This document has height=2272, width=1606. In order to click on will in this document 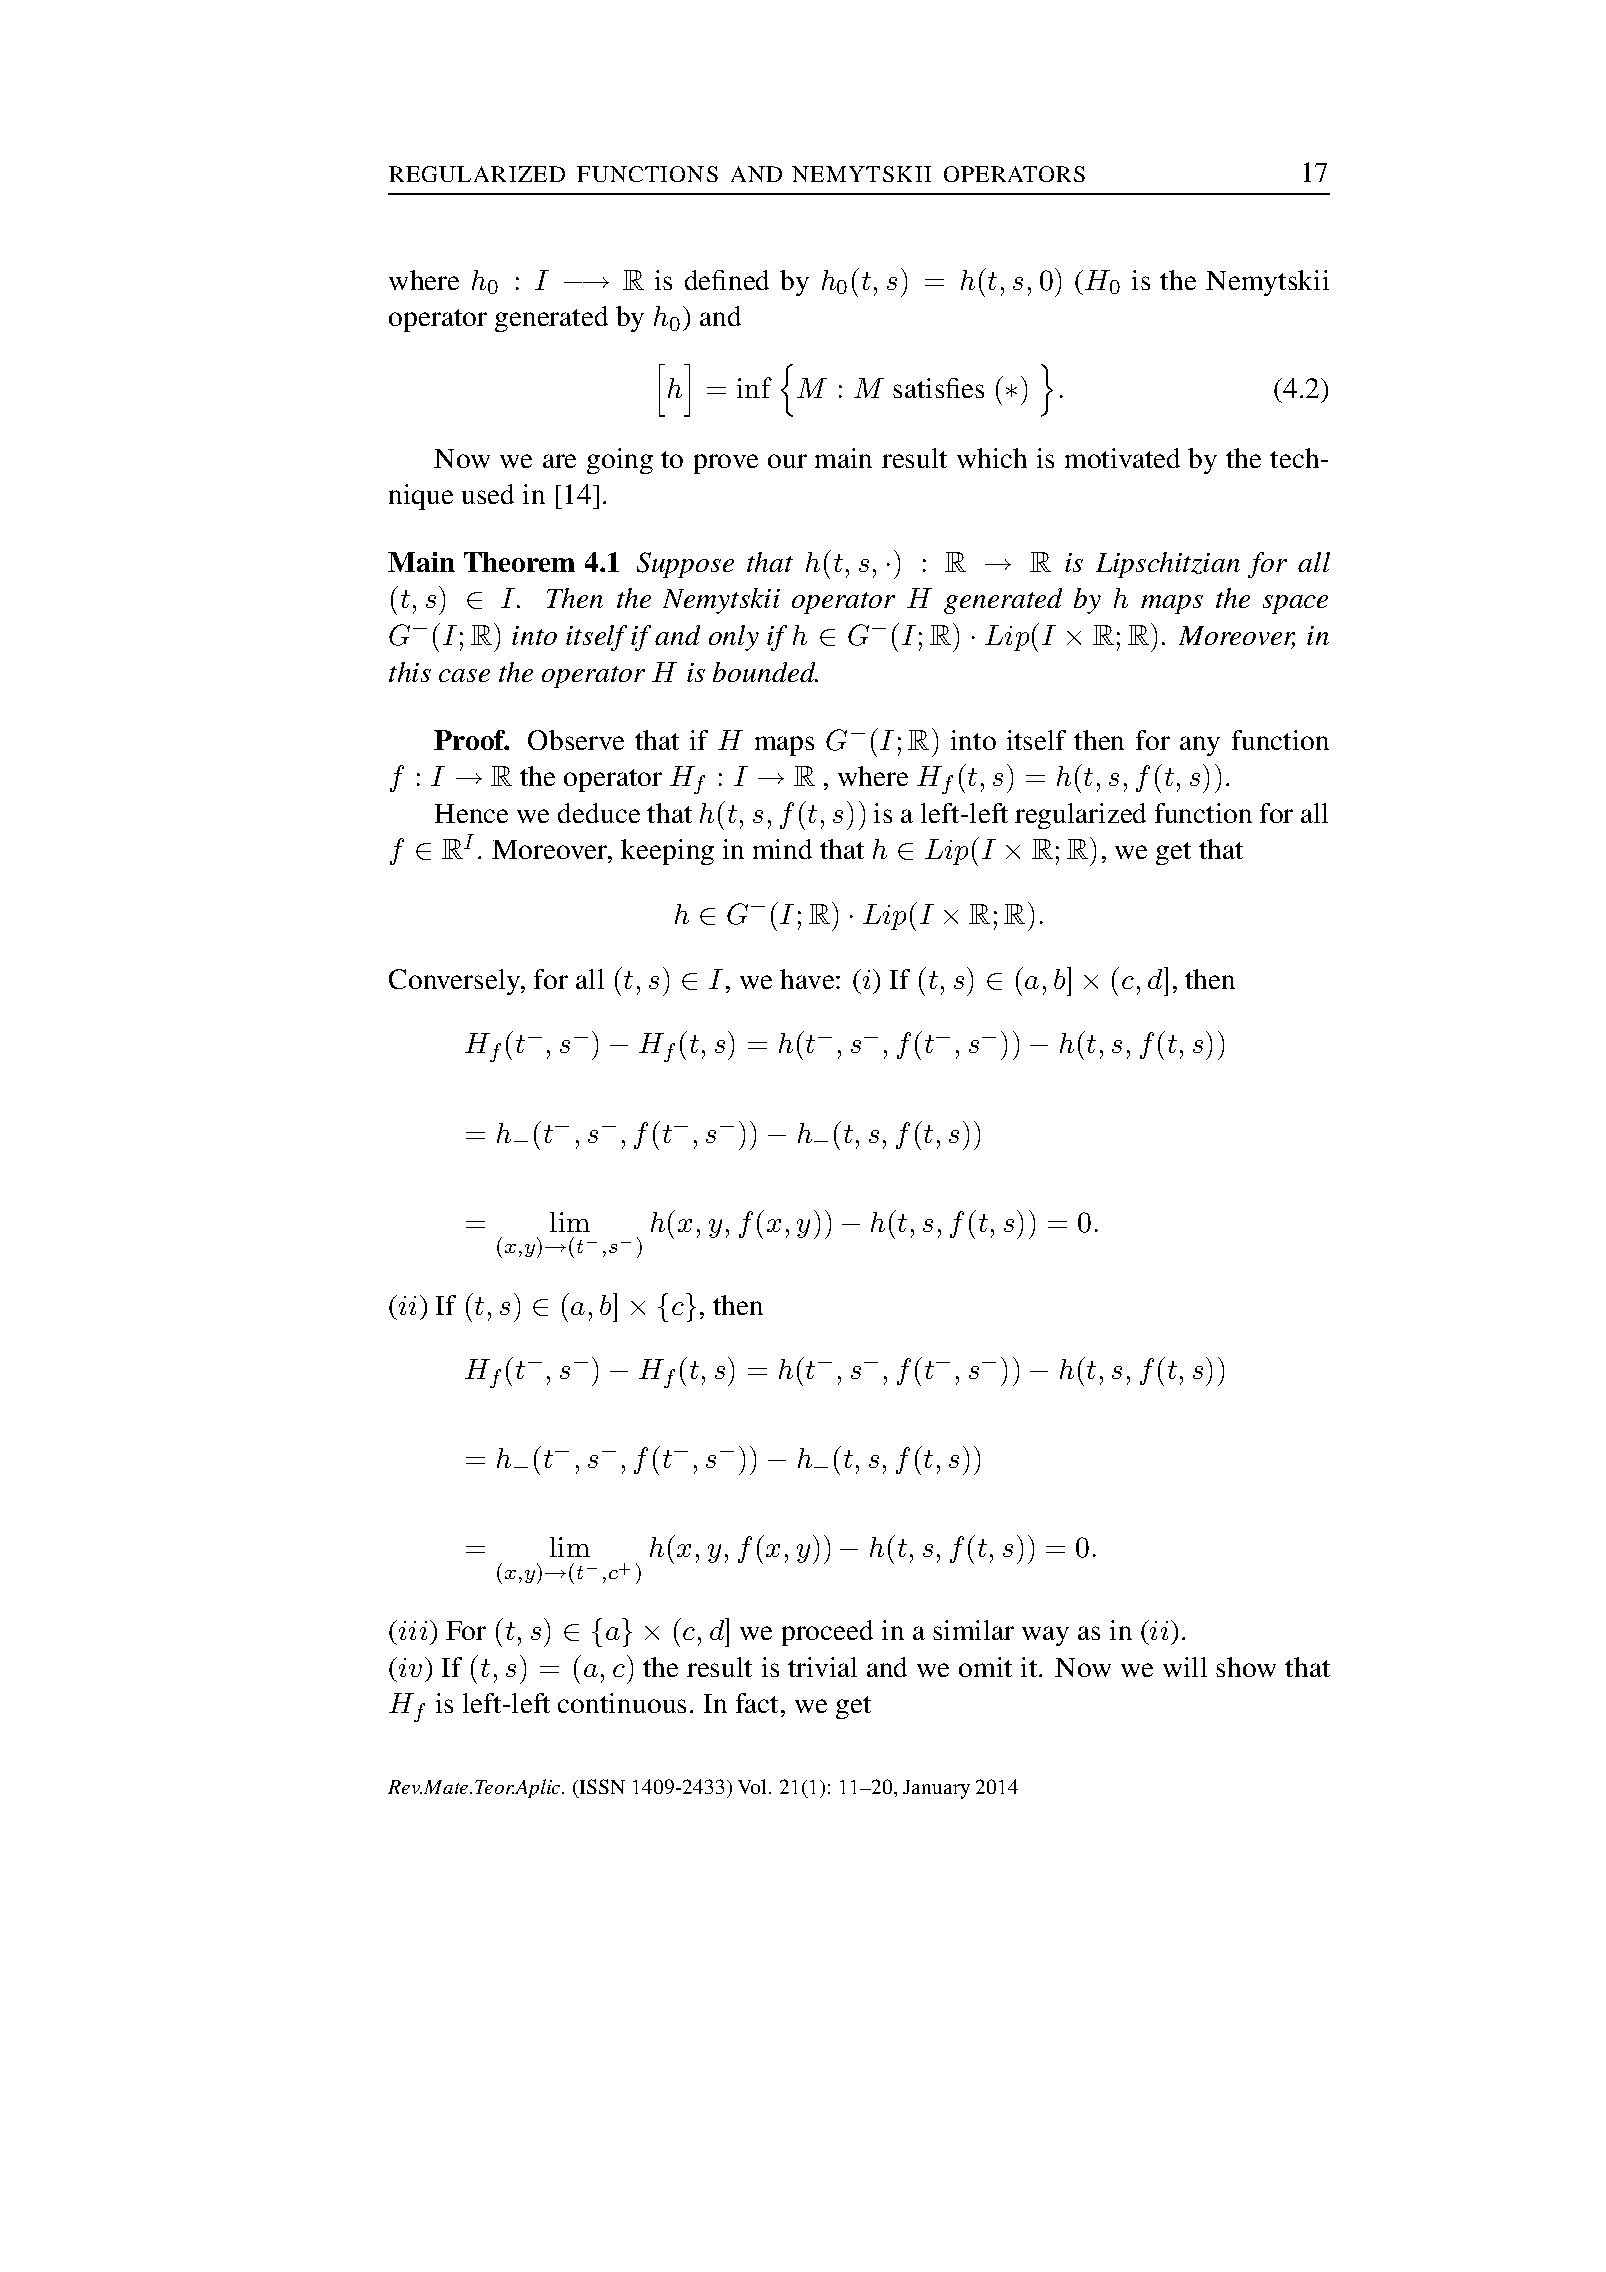, I will do `click(1185, 1667)`.
